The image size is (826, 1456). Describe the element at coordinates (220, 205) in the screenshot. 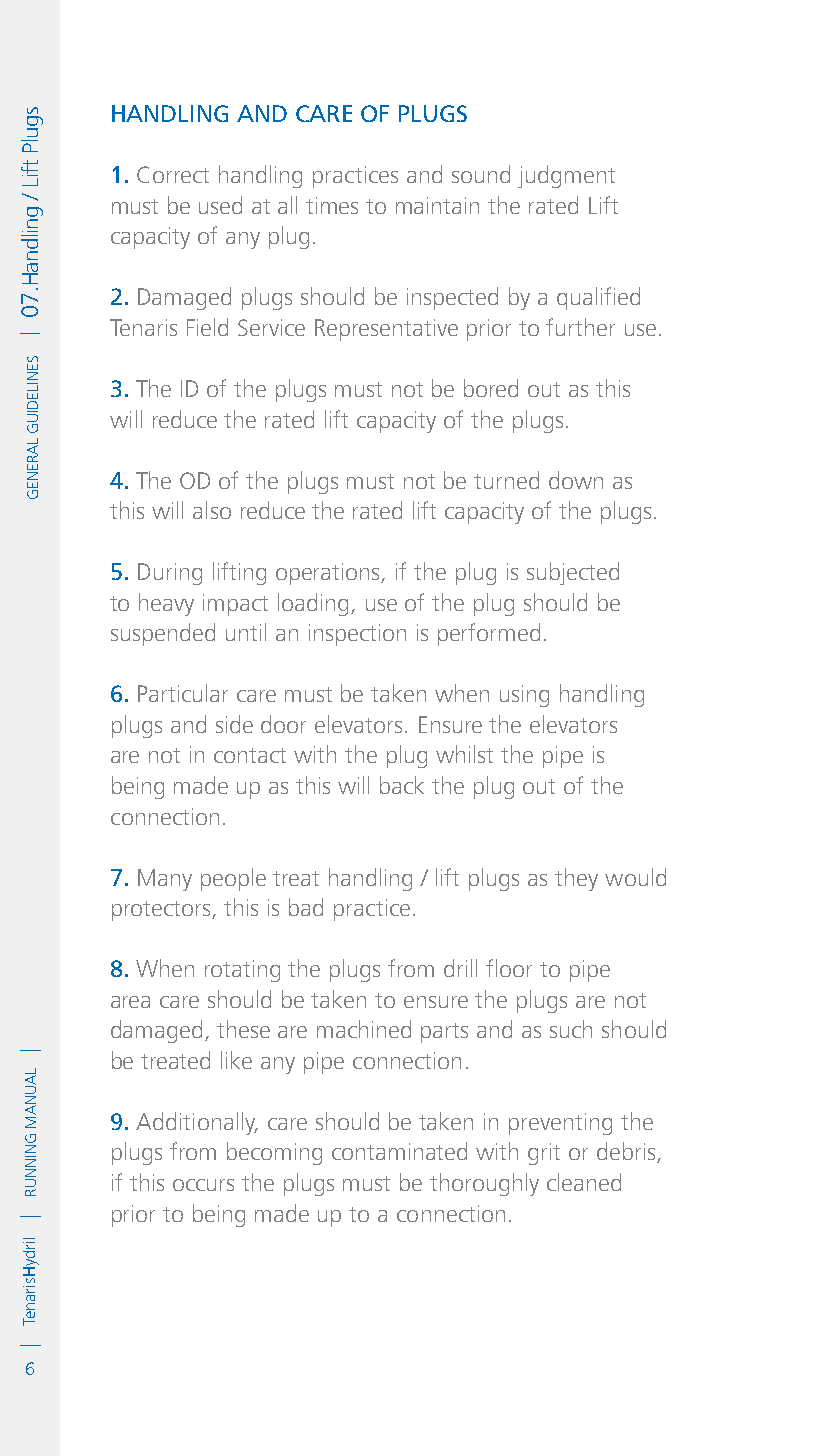

I see `used` at that location.
